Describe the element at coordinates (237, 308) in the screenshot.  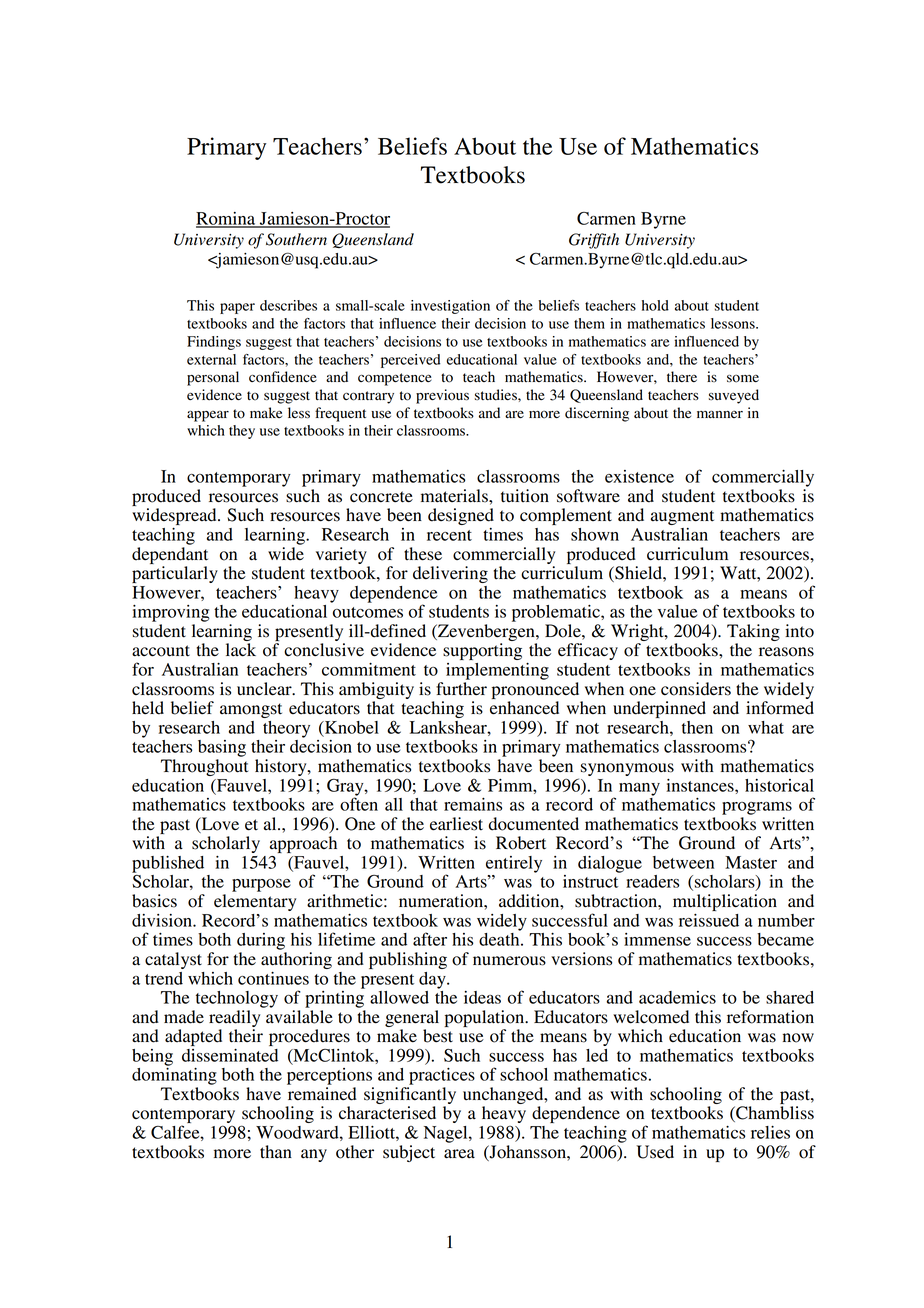
I see `paper` at that location.
